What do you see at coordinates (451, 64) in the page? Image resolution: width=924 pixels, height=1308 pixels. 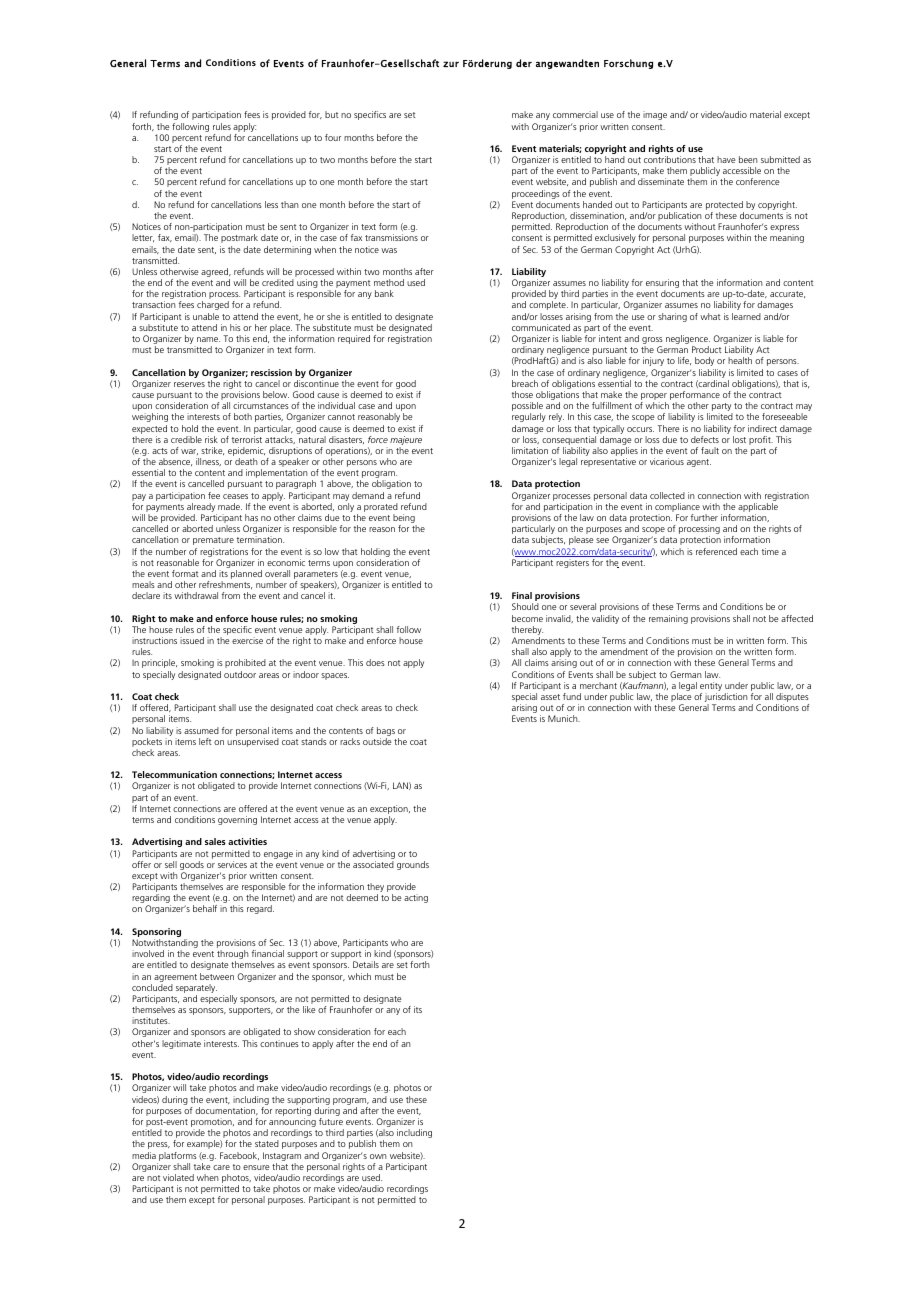 I see `zur` at bounding box center [451, 64].
